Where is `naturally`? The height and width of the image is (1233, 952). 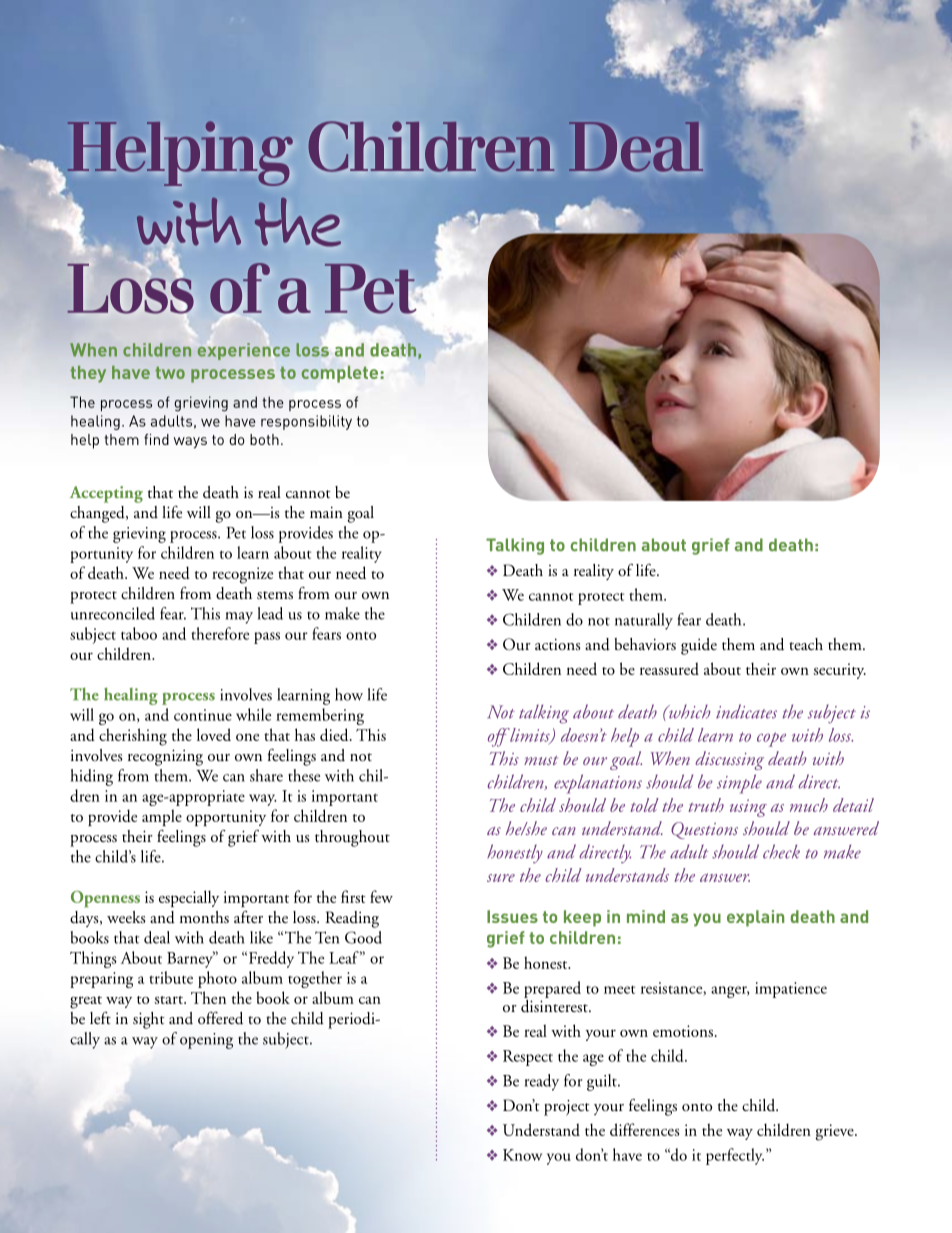 naturally is located at coordinates (644, 621).
